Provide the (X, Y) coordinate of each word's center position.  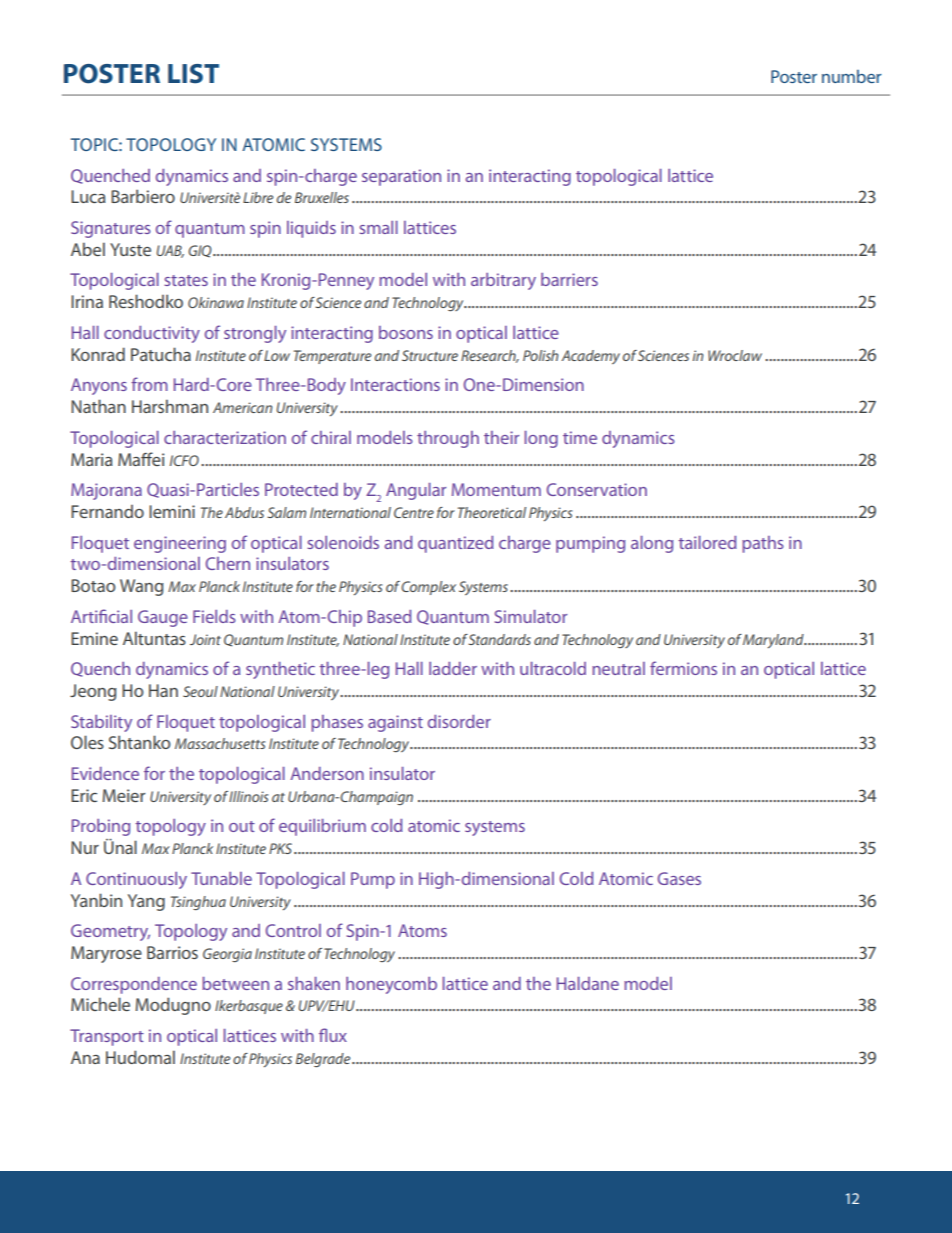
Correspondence (134, 985)
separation (401, 177)
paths (763, 544)
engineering (180, 544)
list (193, 74)
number (852, 76)
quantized (455, 544)
